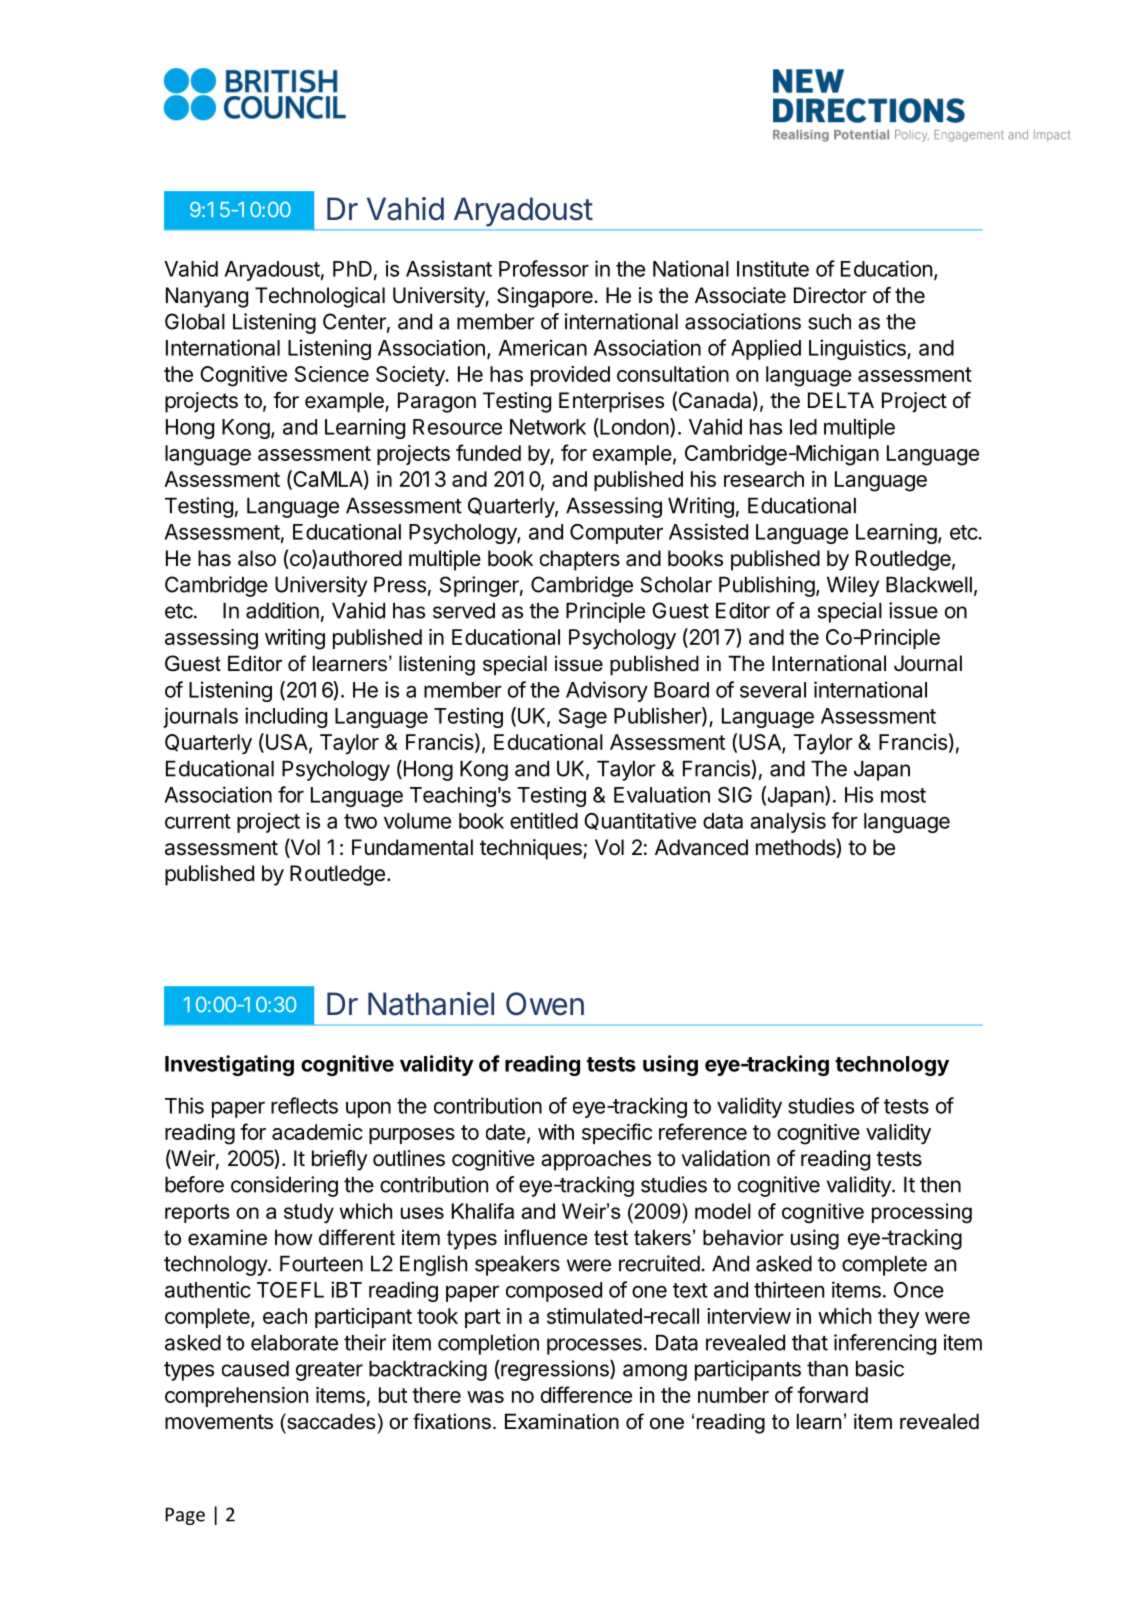 The height and width of the document is (1621, 1147). I want to click on forward, so click(832, 1394).
